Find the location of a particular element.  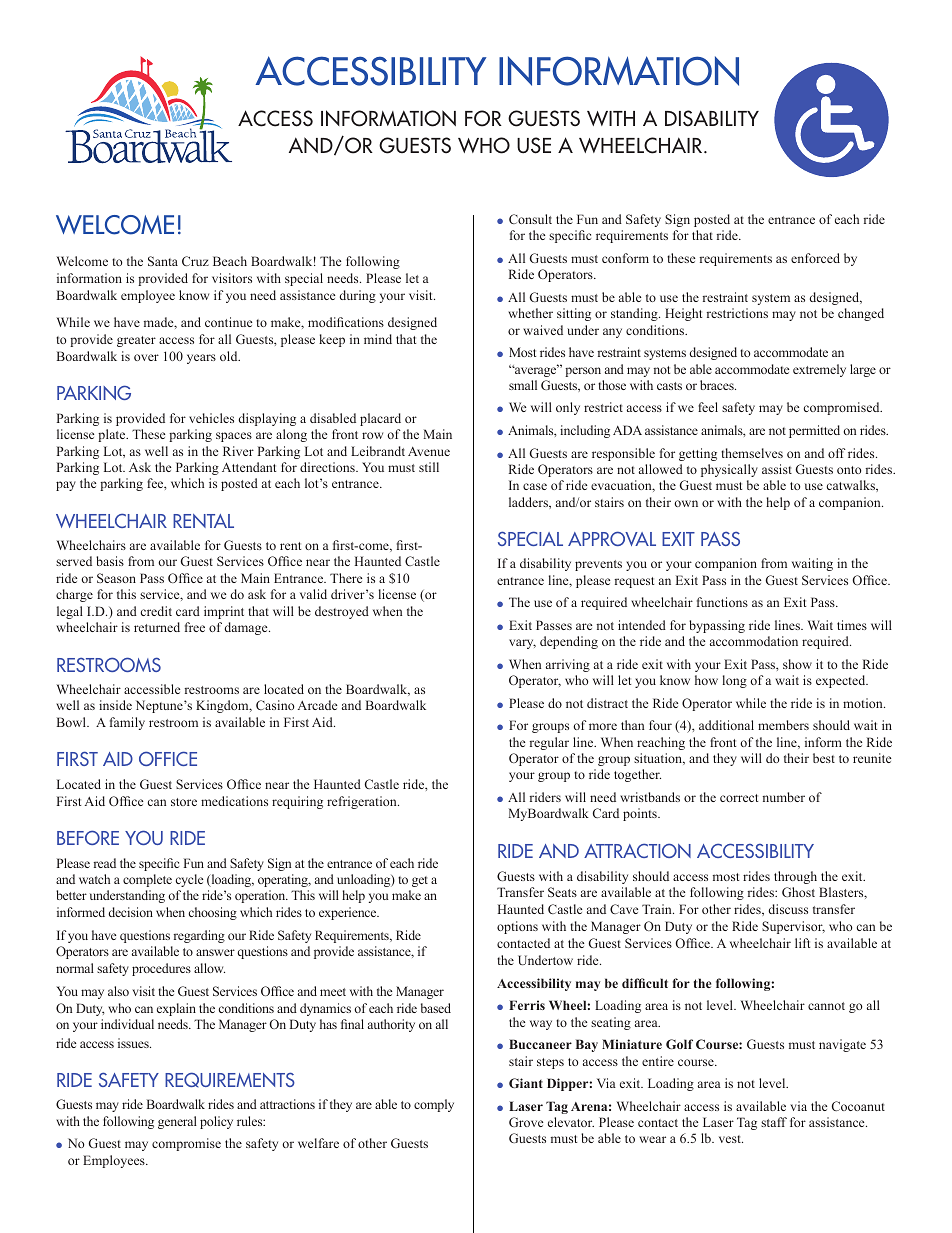

show is located at coordinates (797, 664).
